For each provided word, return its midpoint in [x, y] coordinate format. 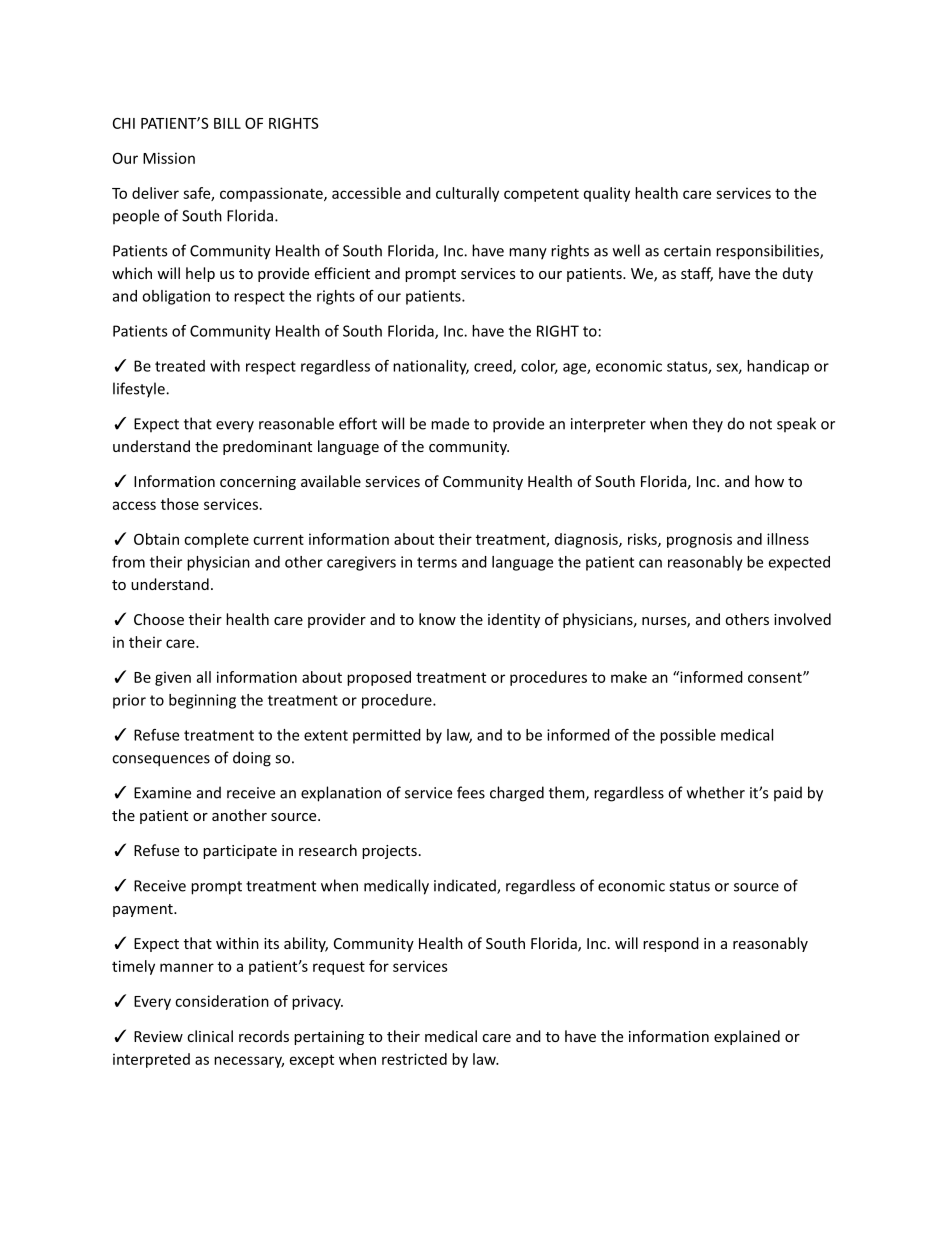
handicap [778, 367]
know [437, 619]
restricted [414, 1059]
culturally [467, 194]
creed [494, 367]
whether [716, 792]
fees [471, 792]
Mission [169, 158]
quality [607, 194]
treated [180, 366]
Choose [159, 619]
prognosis [699, 540]
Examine [162, 793]
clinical [210, 1036]
